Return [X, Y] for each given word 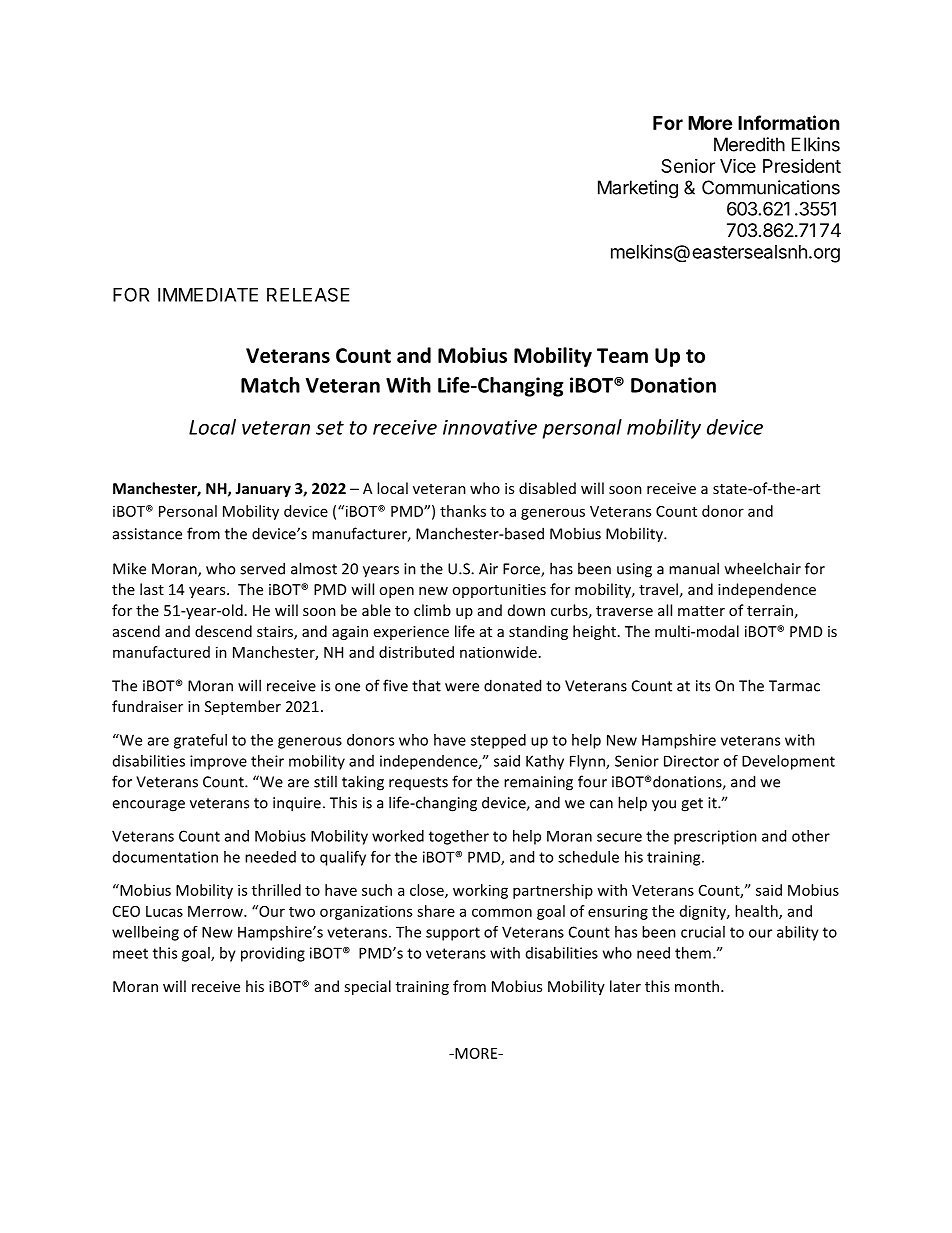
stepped [498, 741]
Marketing [638, 189]
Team [622, 355]
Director [691, 761]
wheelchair [763, 568]
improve [218, 762]
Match [270, 385]
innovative [490, 427]
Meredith [749, 144]
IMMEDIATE [208, 295]
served [262, 568]
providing [273, 954]
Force [522, 570]
